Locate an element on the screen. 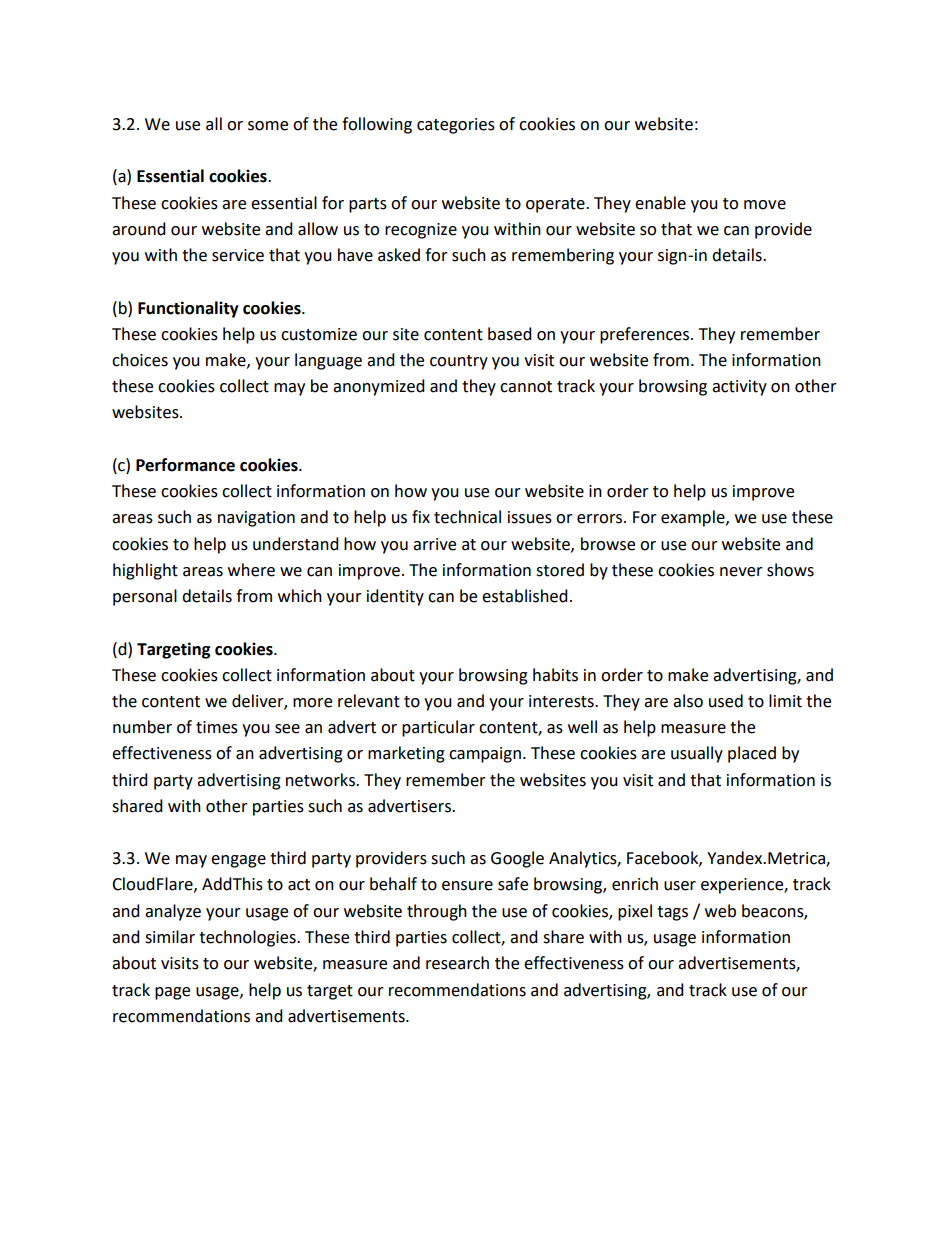 This screenshot has width=952, height=1233. never is located at coordinates (741, 572).
